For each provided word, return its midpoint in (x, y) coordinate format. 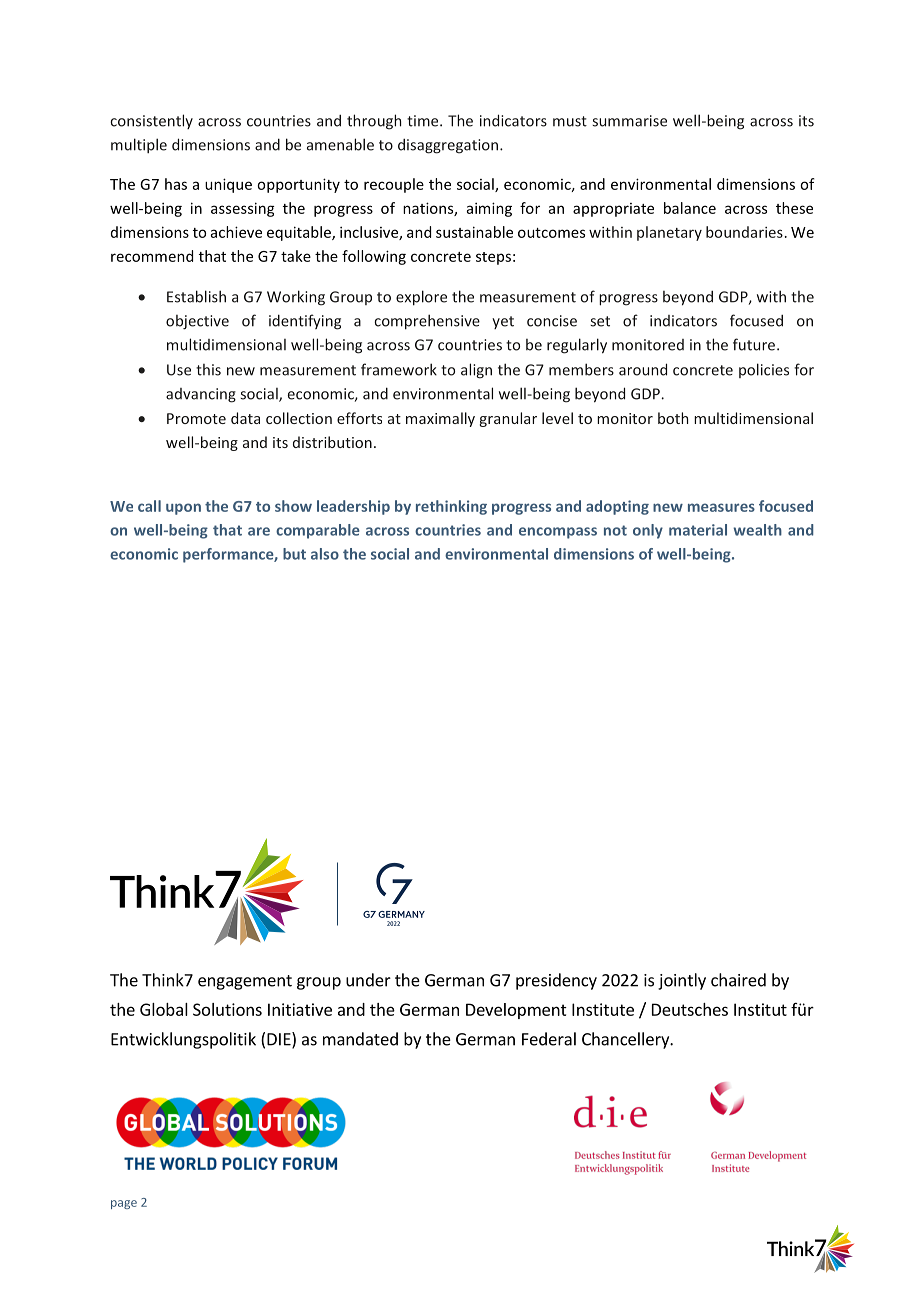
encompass (558, 533)
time (424, 121)
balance (690, 208)
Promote (196, 418)
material (698, 530)
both (673, 418)
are (259, 531)
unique (228, 185)
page (124, 1204)
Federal (549, 1039)
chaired (738, 980)
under (368, 980)
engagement (245, 982)
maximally (440, 419)
